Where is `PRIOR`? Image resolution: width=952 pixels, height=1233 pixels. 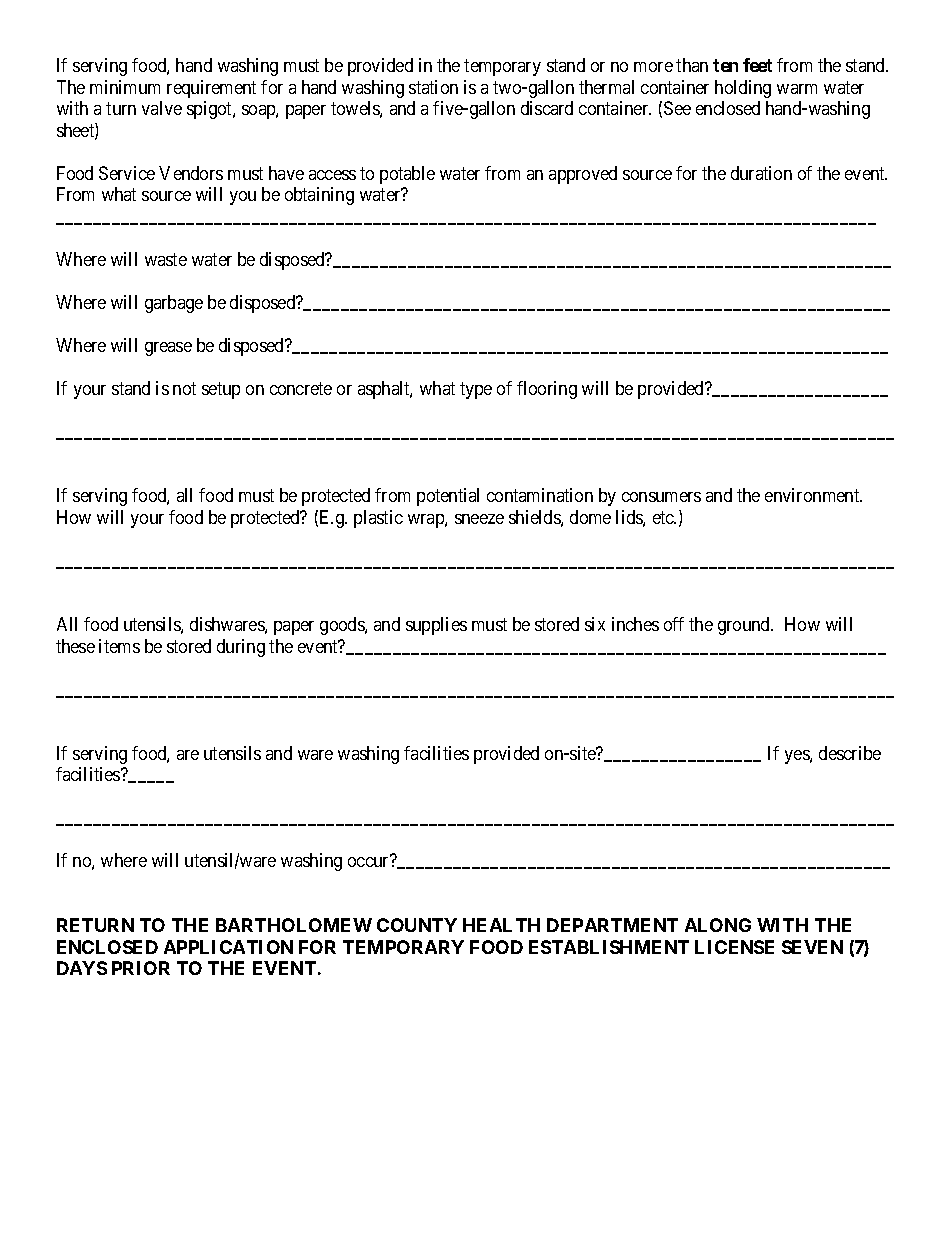 PRIOR is located at coordinates (141, 968).
